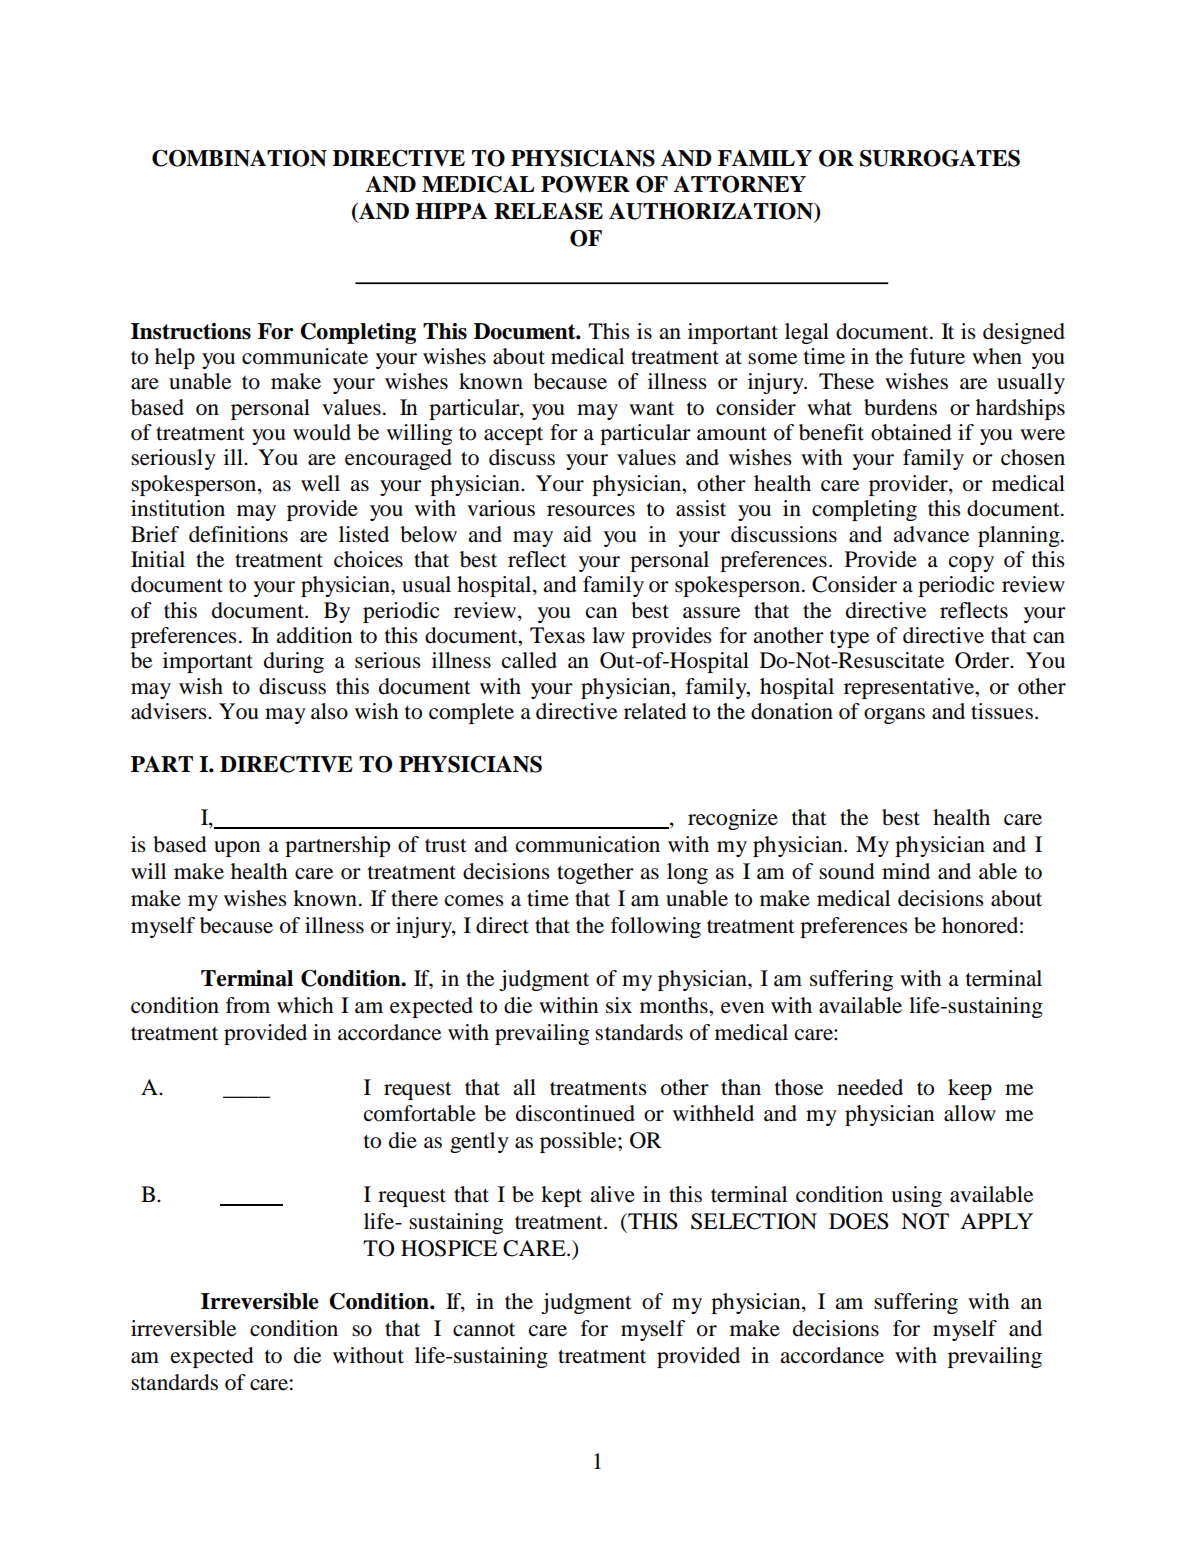 The image size is (1194, 1545). I want to click on cannot, so click(484, 1330).
